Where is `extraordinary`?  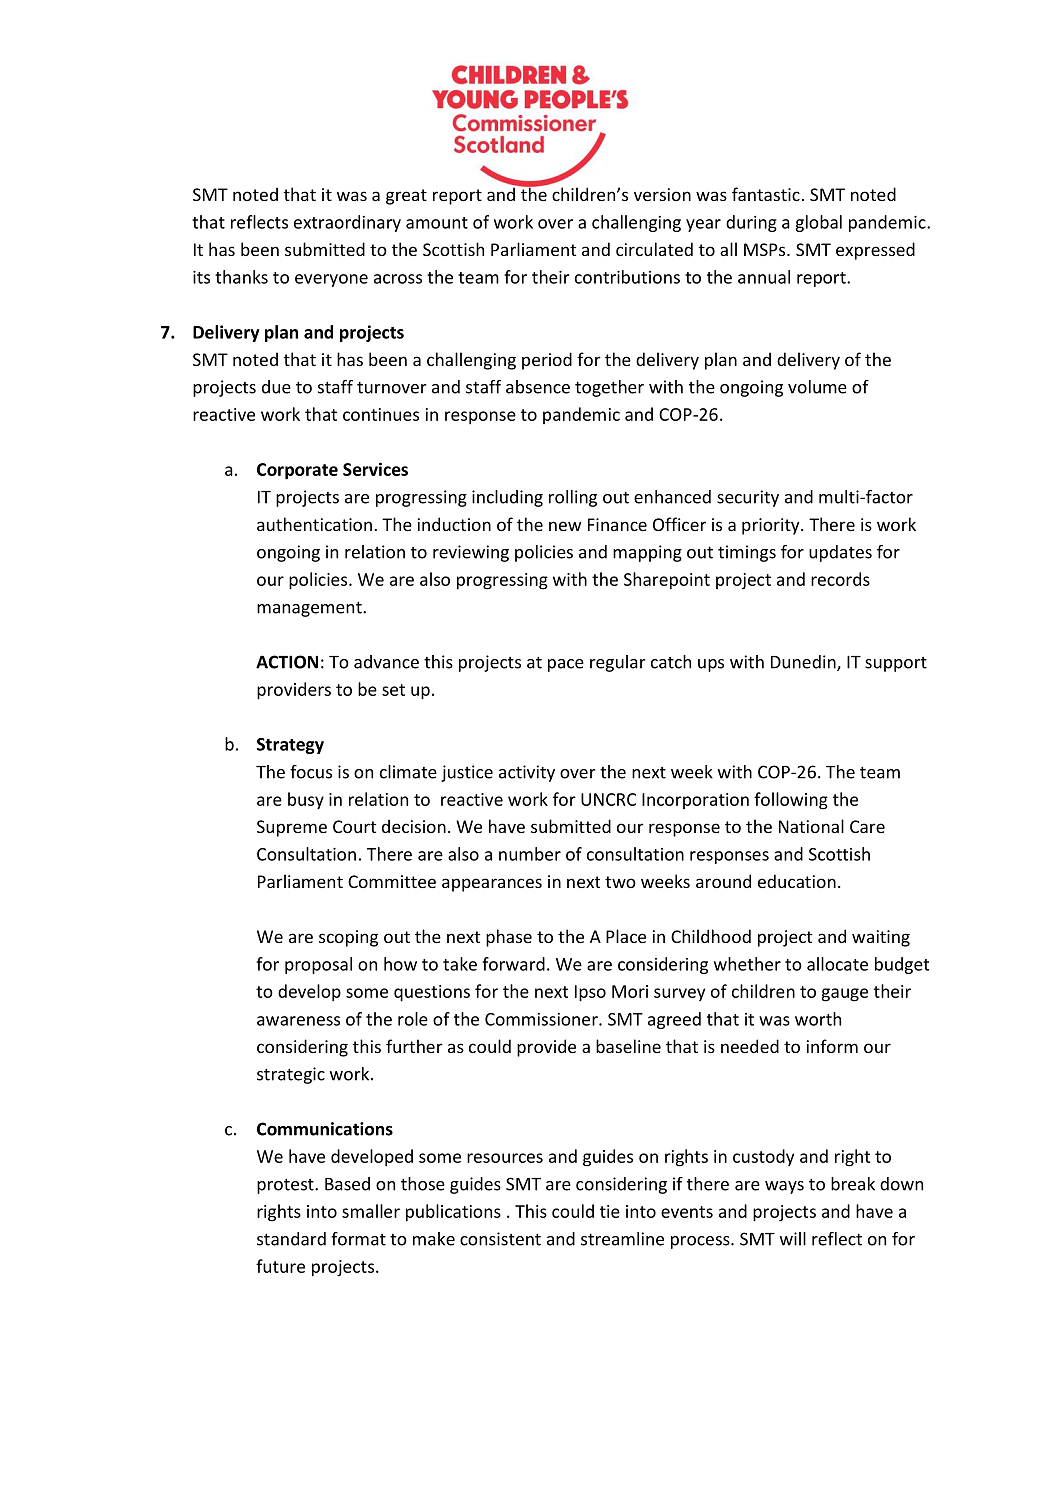 extraordinary is located at coordinates (347, 223).
